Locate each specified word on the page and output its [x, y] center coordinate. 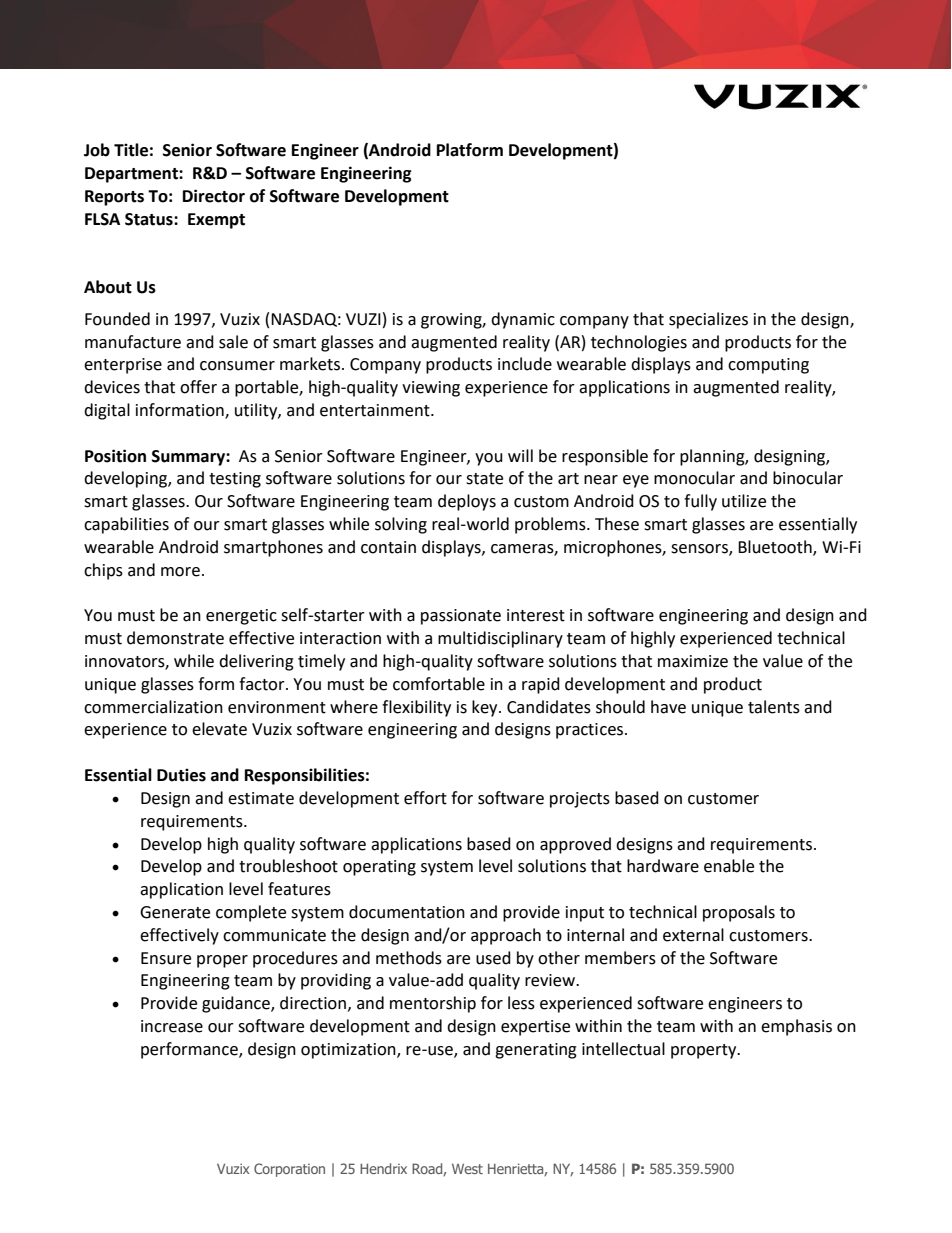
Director [214, 196]
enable [729, 866]
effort [425, 798]
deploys [467, 502]
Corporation [289, 1170]
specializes [708, 320]
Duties [181, 775]
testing [235, 480]
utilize [744, 501]
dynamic [523, 320]
